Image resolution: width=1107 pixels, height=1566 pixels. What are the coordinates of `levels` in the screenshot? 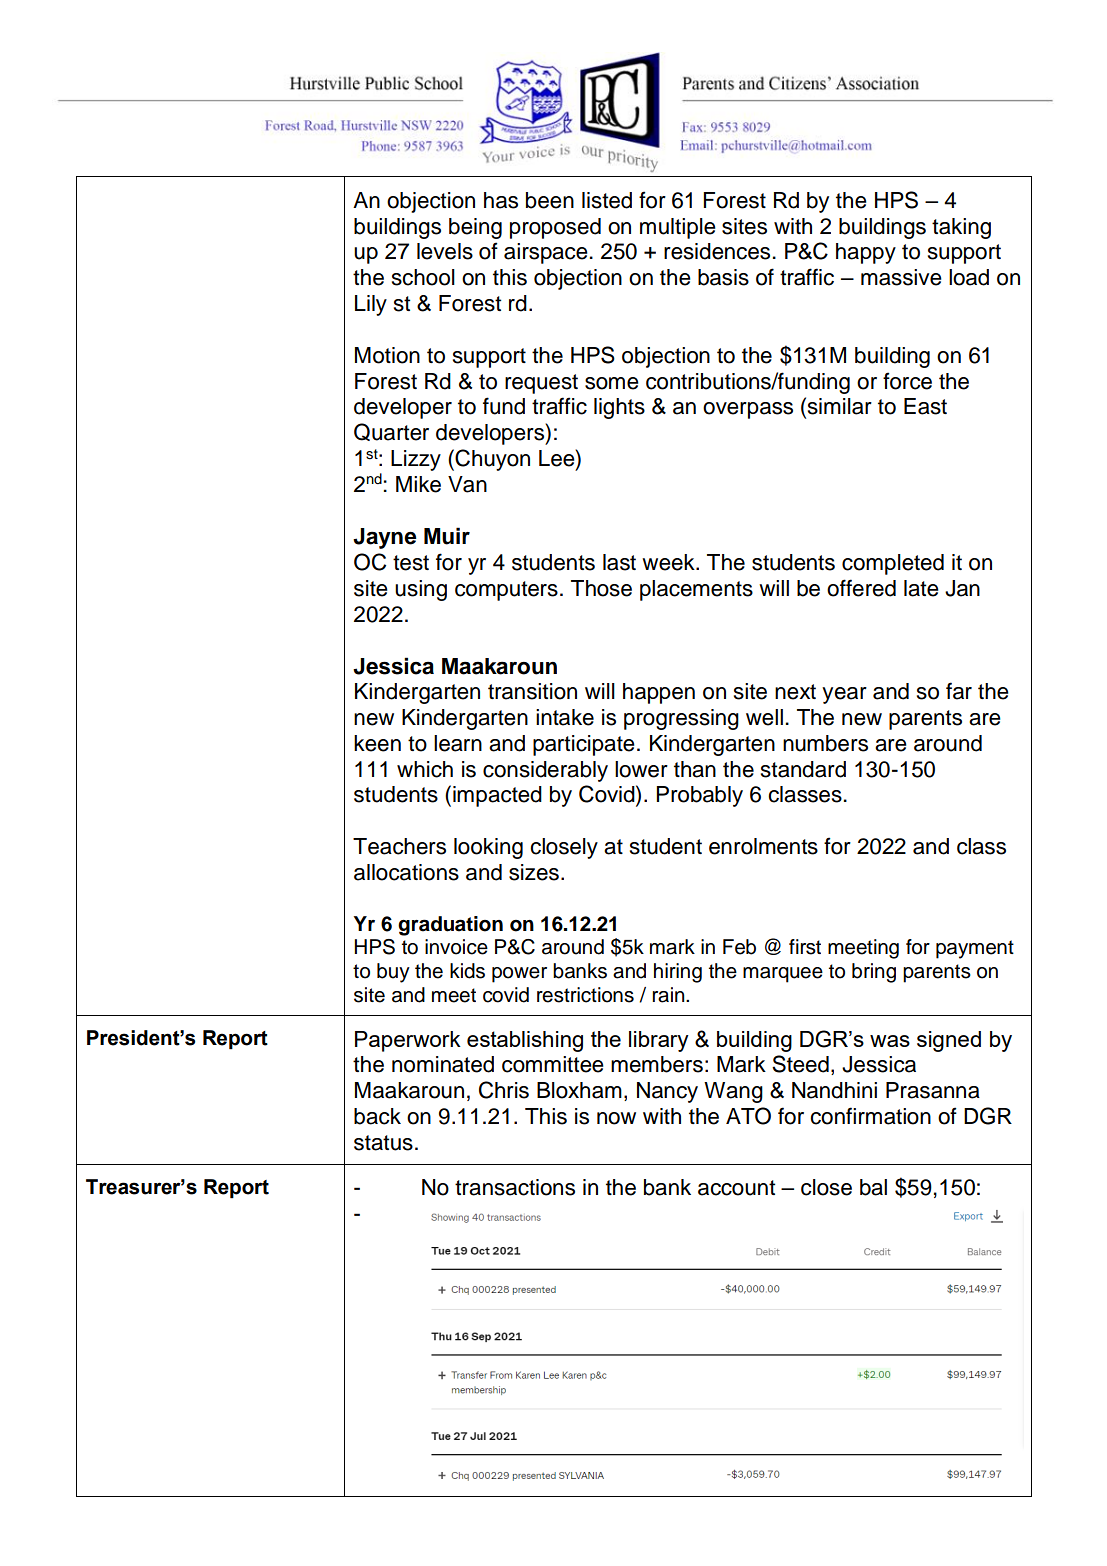 It's located at (445, 251).
